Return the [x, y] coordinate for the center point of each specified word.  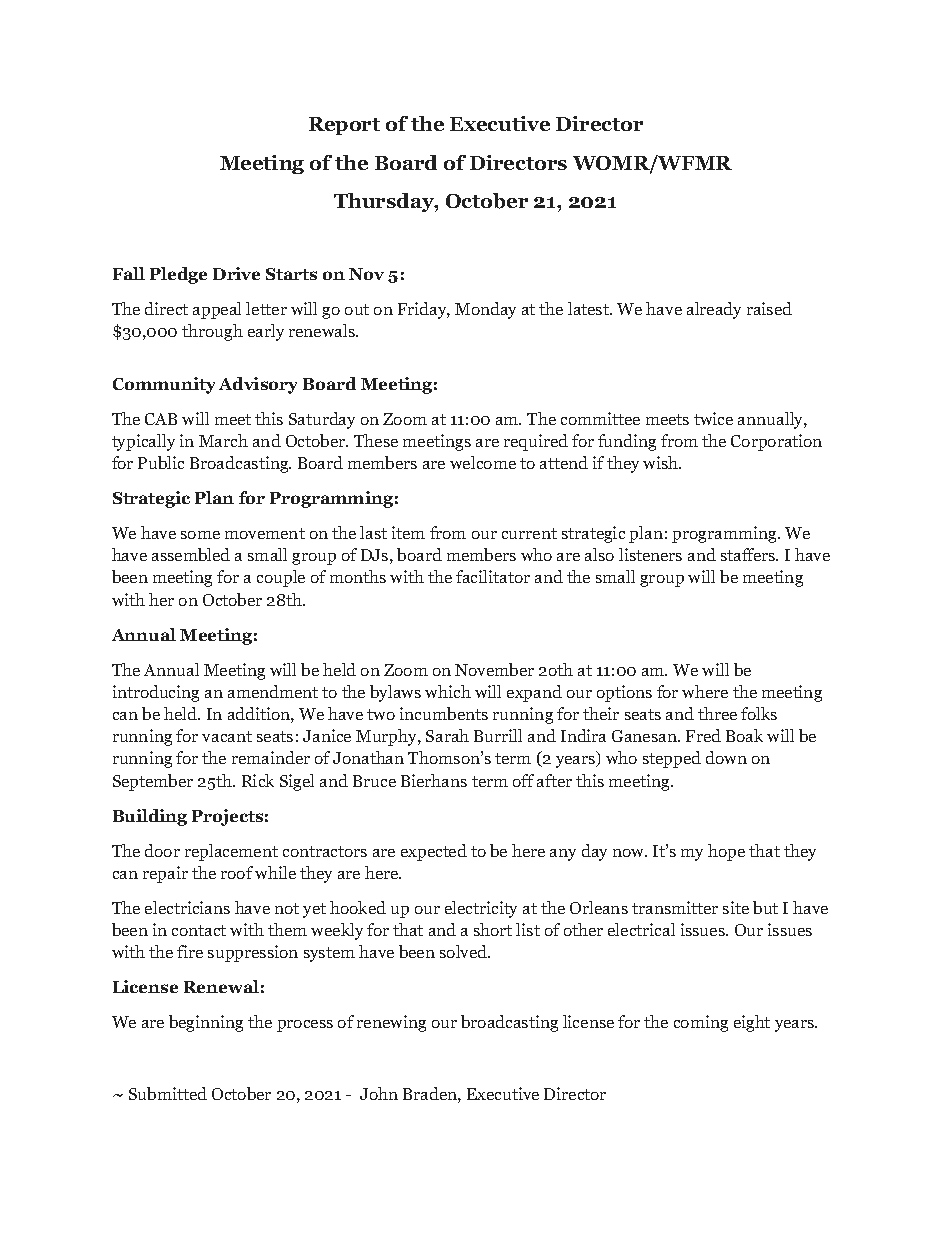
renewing [391, 1023]
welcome [483, 462]
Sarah [447, 735]
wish [662, 462]
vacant [227, 736]
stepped [672, 759]
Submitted [168, 1093]
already [714, 310]
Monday [485, 310]
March [223, 440]
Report [344, 126]
